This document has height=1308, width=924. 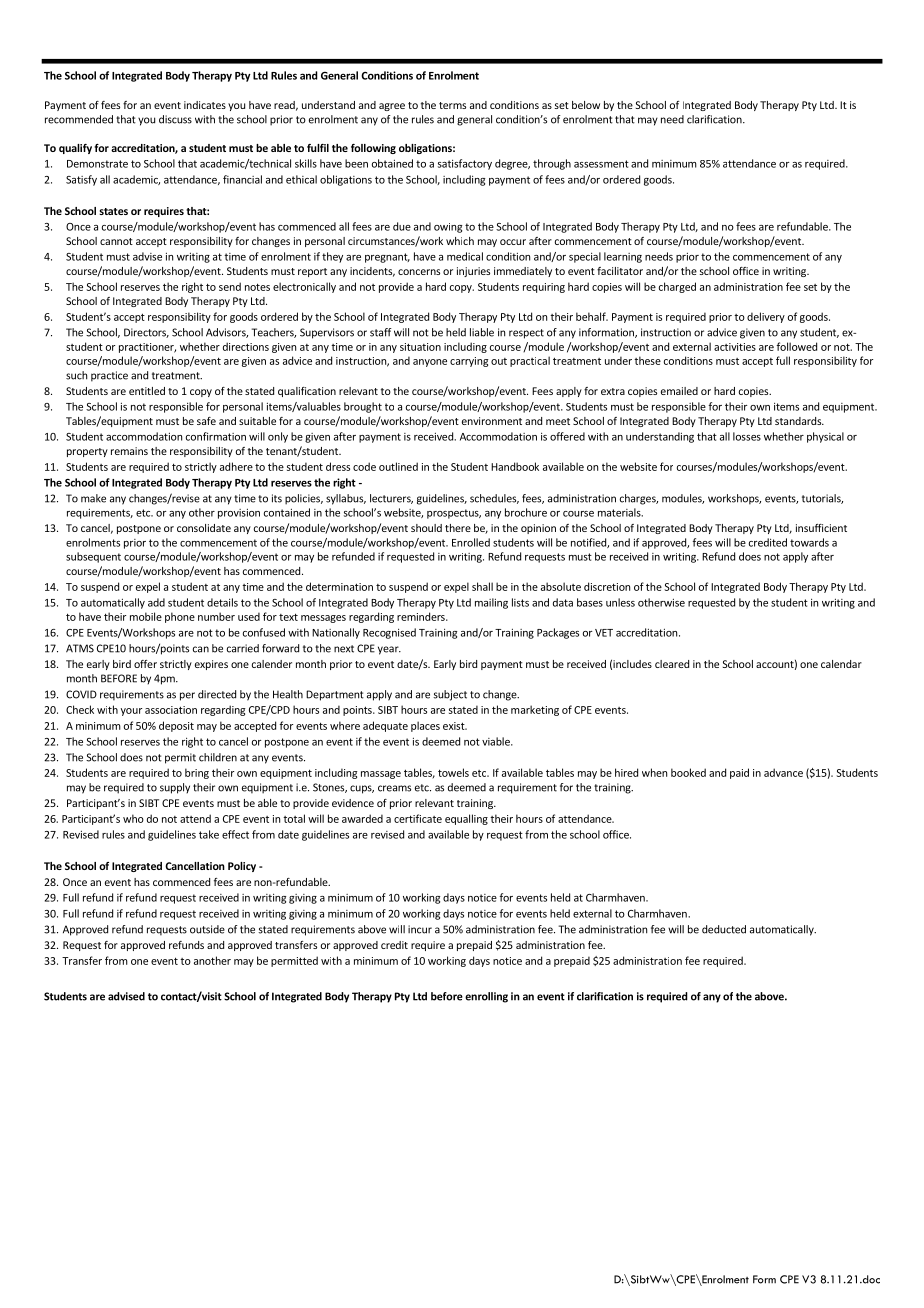 What do you see at coordinates (207, 929) in the document?
I see `outside` at bounding box center [207, 929].
